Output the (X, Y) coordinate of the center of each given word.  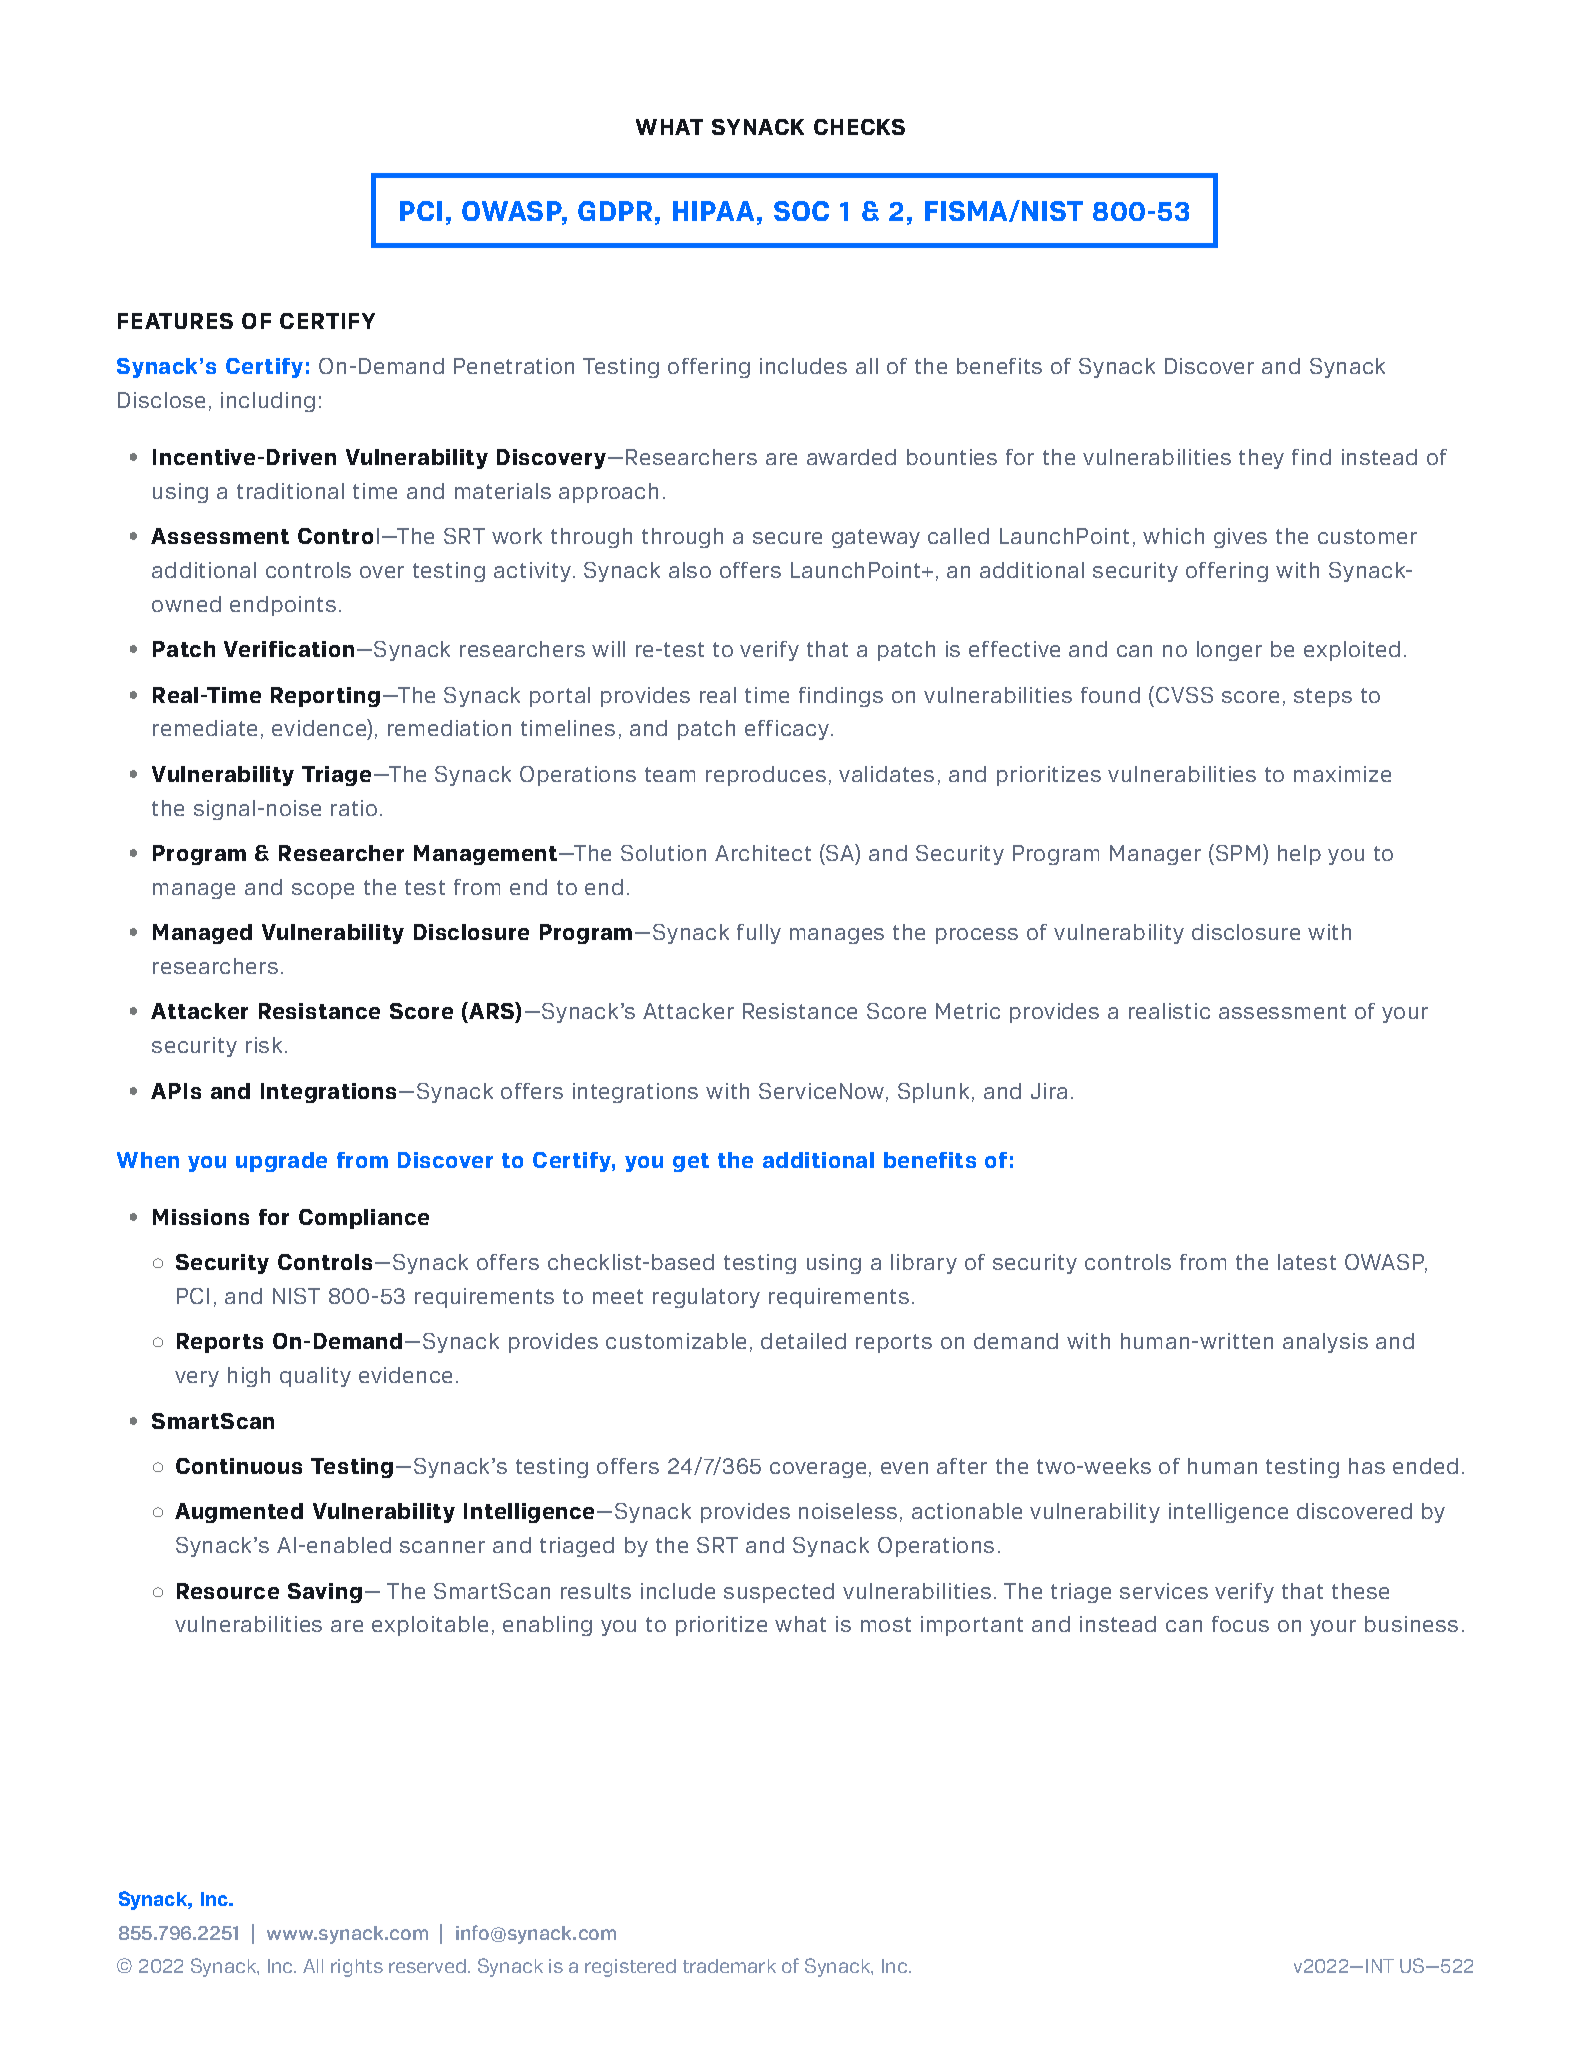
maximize (1342, 774)
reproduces (766, 776)
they (1261, 459)
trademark (729, 1966)
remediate (205, 728)
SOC (801, 211)
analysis (1325, 1343)
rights (357, 1968)
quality (315, 1377)
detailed (803, 1341)
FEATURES (175, 321)
